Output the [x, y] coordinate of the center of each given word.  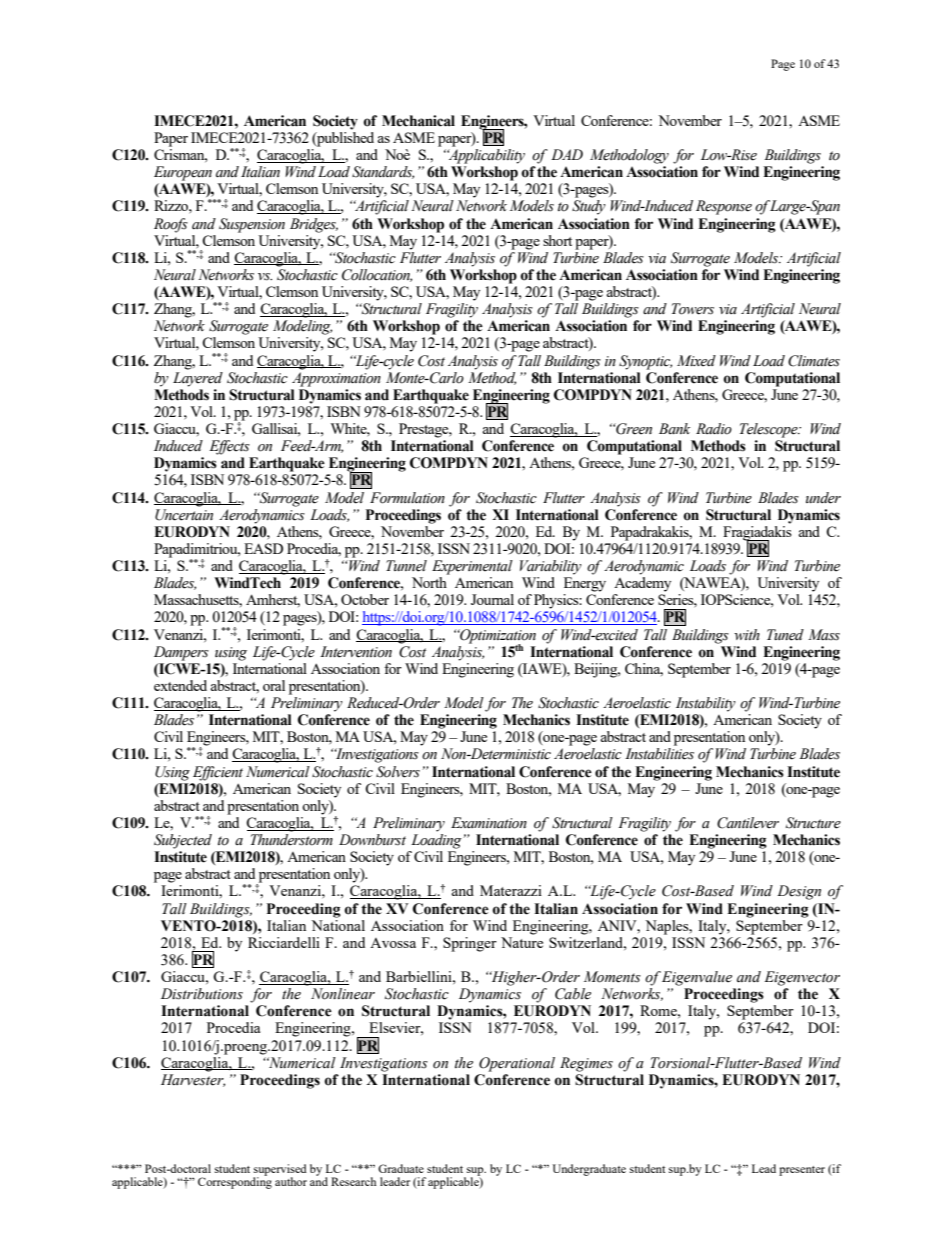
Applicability [486, 156]
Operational [517, 1064]
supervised [280, 1171]
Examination [489, 823]
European [183, 173]
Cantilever [748, 823]
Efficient [218, 773]
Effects [229, 447]
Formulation [407, 498]
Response [724, 207]
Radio [714, 429]
